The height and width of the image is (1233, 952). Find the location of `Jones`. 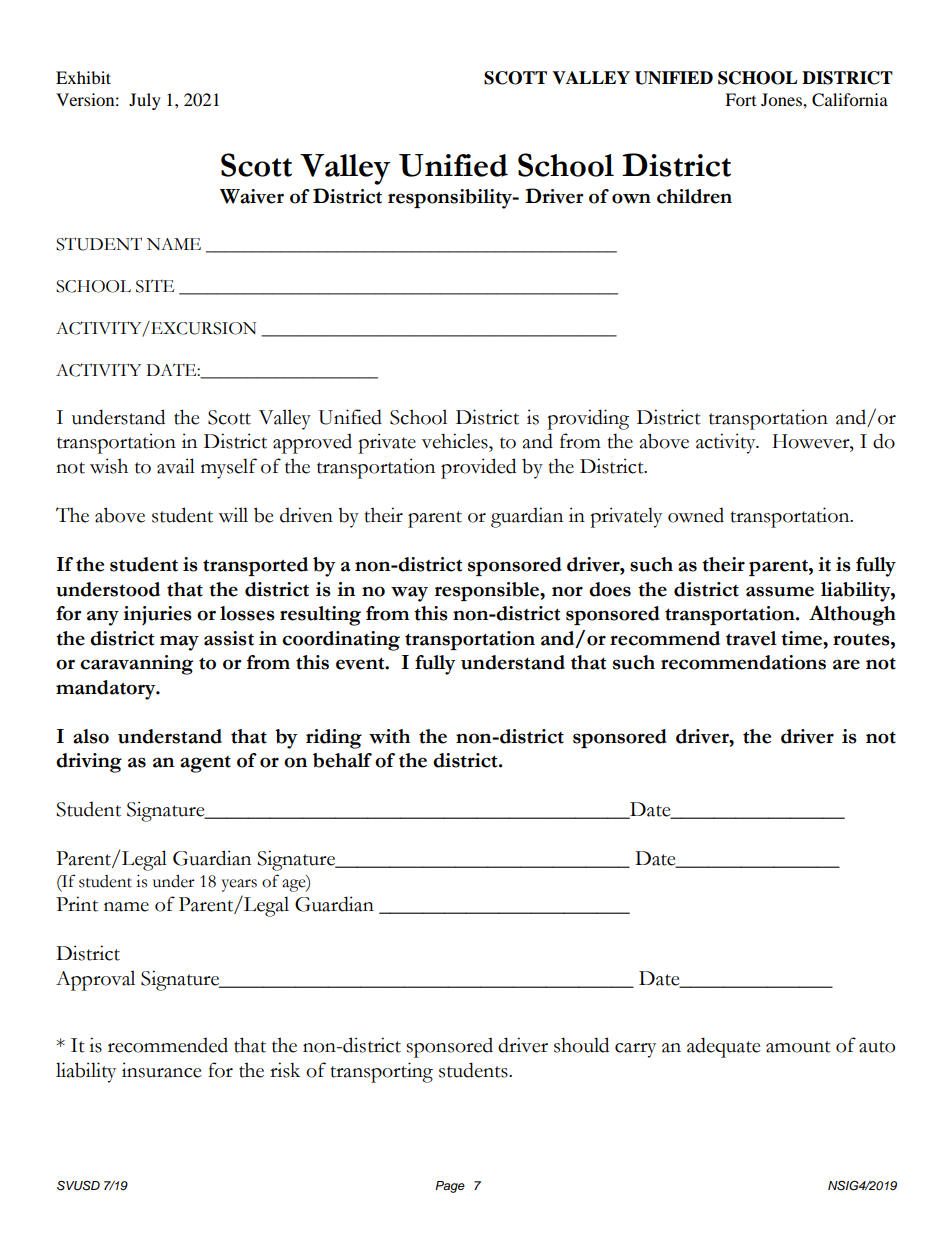

Jones is located at coordinates (782, 99).
